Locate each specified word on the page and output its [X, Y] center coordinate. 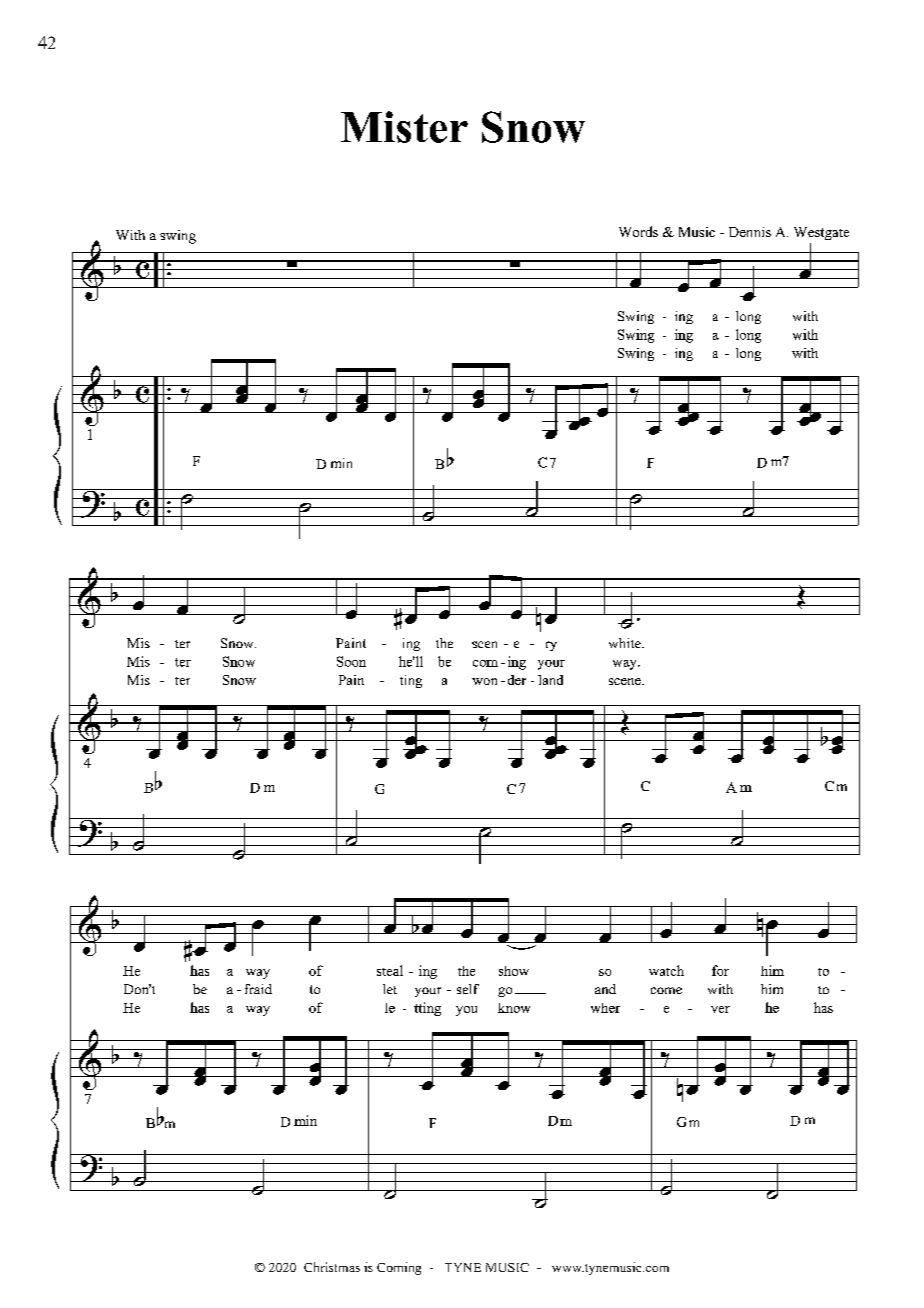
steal [390, 970]
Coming [399, 1268]
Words [638, 231]
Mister [404, 127]
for [720, 970]
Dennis [750, 232]
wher [605, 1008]
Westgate [821, 233]
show [514, 971]
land [550, 680]
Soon [351, 661]
